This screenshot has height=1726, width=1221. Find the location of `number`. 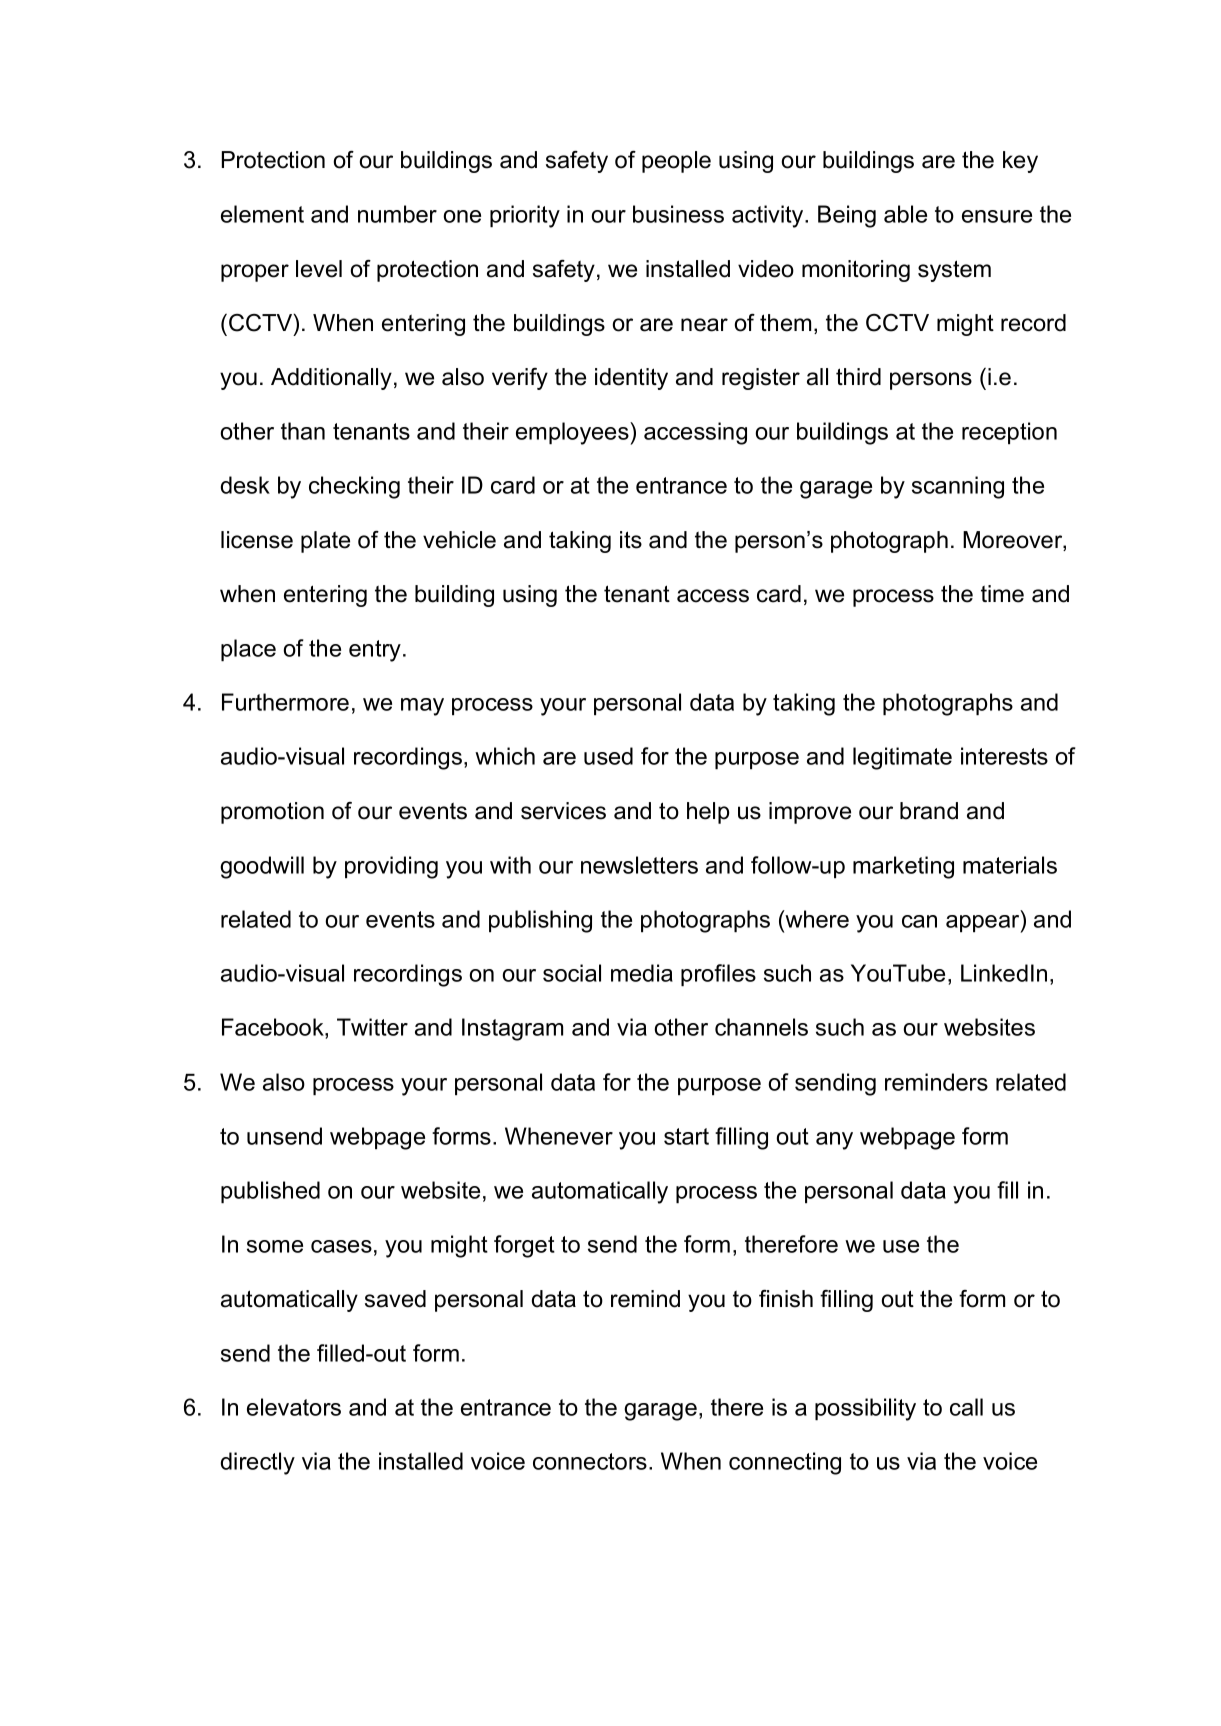

number is located at coordinates (397, 214).
